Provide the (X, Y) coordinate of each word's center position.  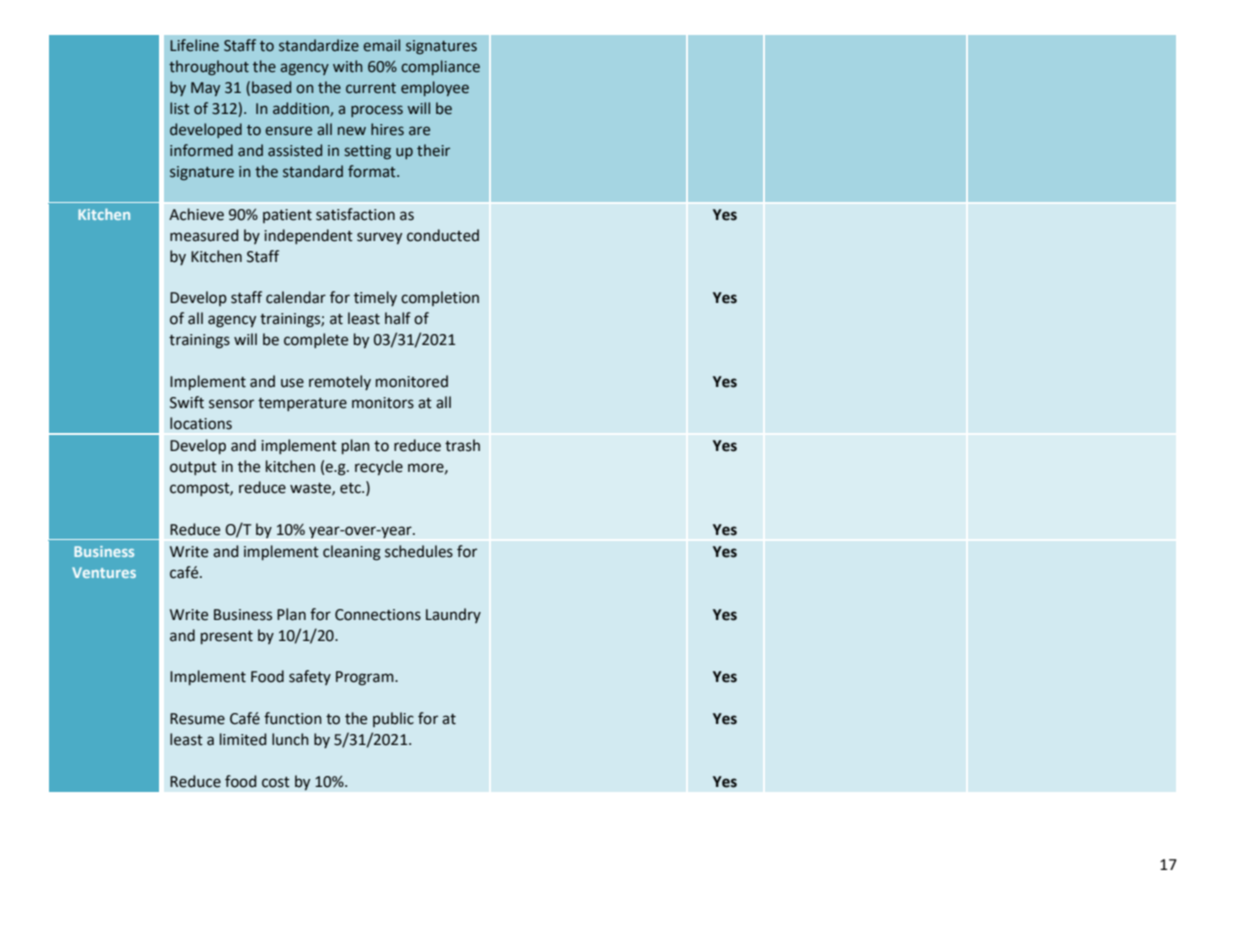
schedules (419, 551)
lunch (290, 739)
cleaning (352, 553)
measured (204, 235)
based (271, 87)
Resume (197, 719)
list (180, 108)
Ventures (104, 572)
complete (316, 340)
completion (440, 298)
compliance (440, 67)
